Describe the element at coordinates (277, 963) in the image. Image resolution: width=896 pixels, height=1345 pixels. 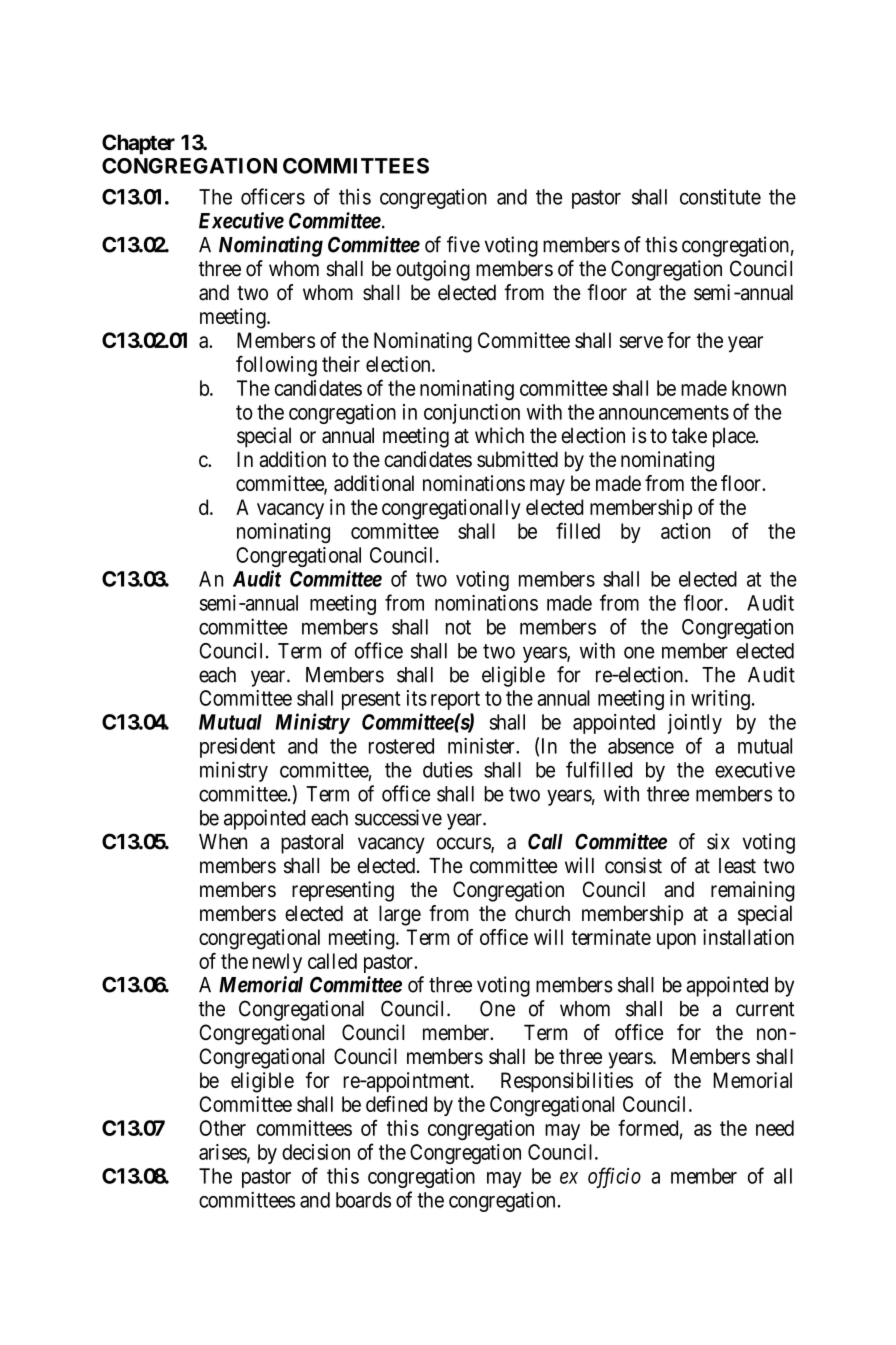
I see `newly` at that location.
